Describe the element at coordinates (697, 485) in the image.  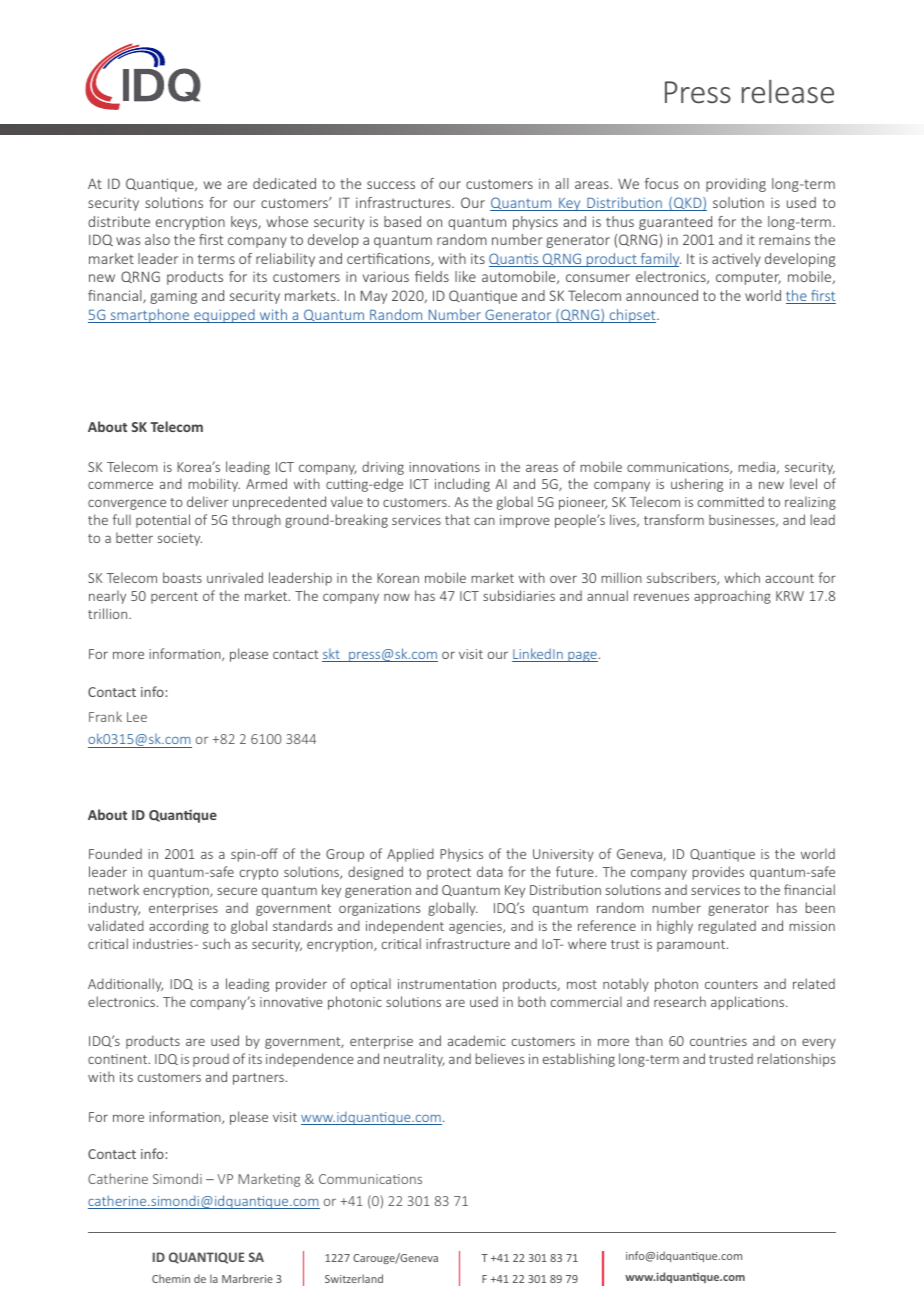
I see `ushering` at that location.
